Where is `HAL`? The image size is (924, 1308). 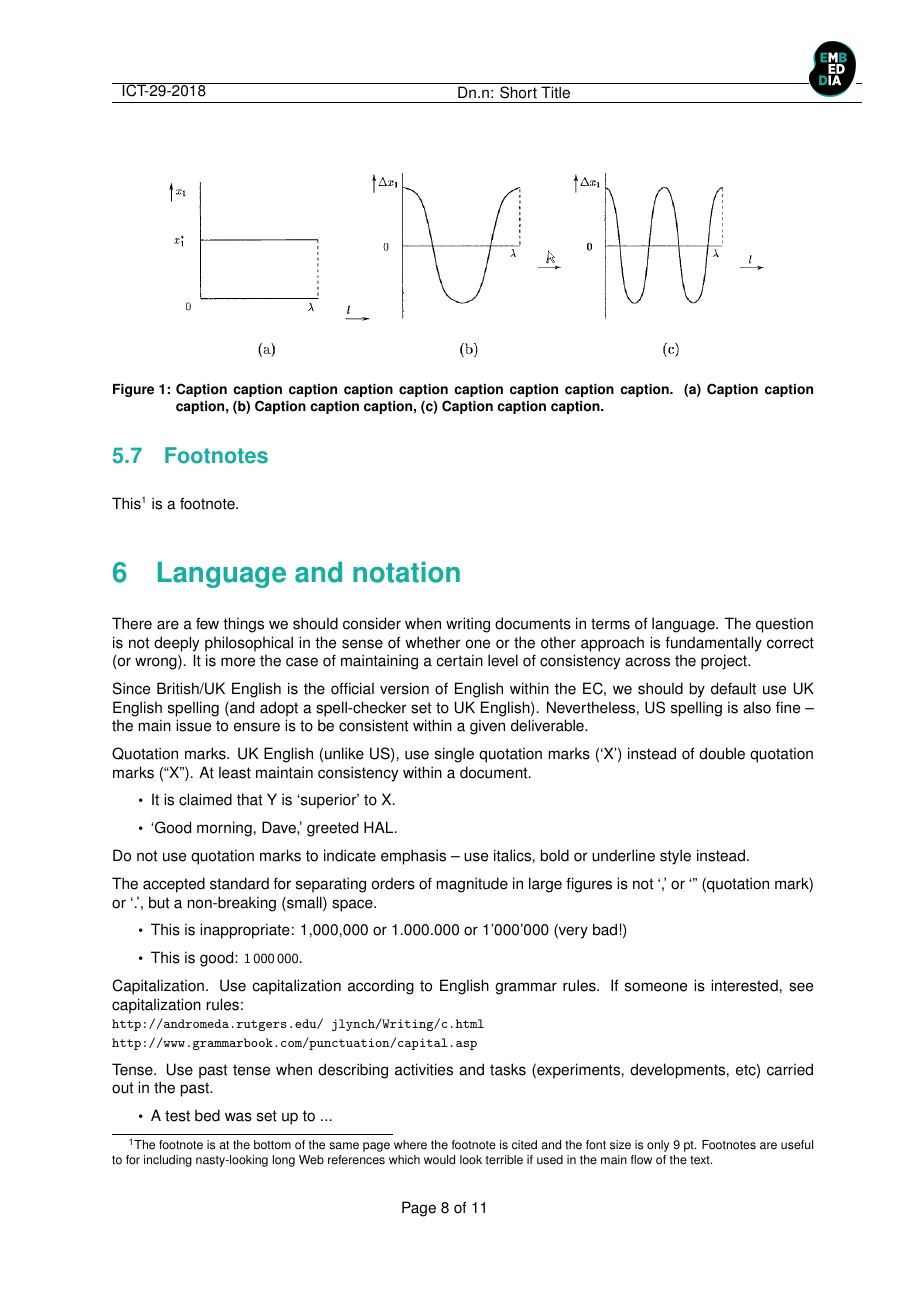 HAL is located at coordinates (380, 827).
